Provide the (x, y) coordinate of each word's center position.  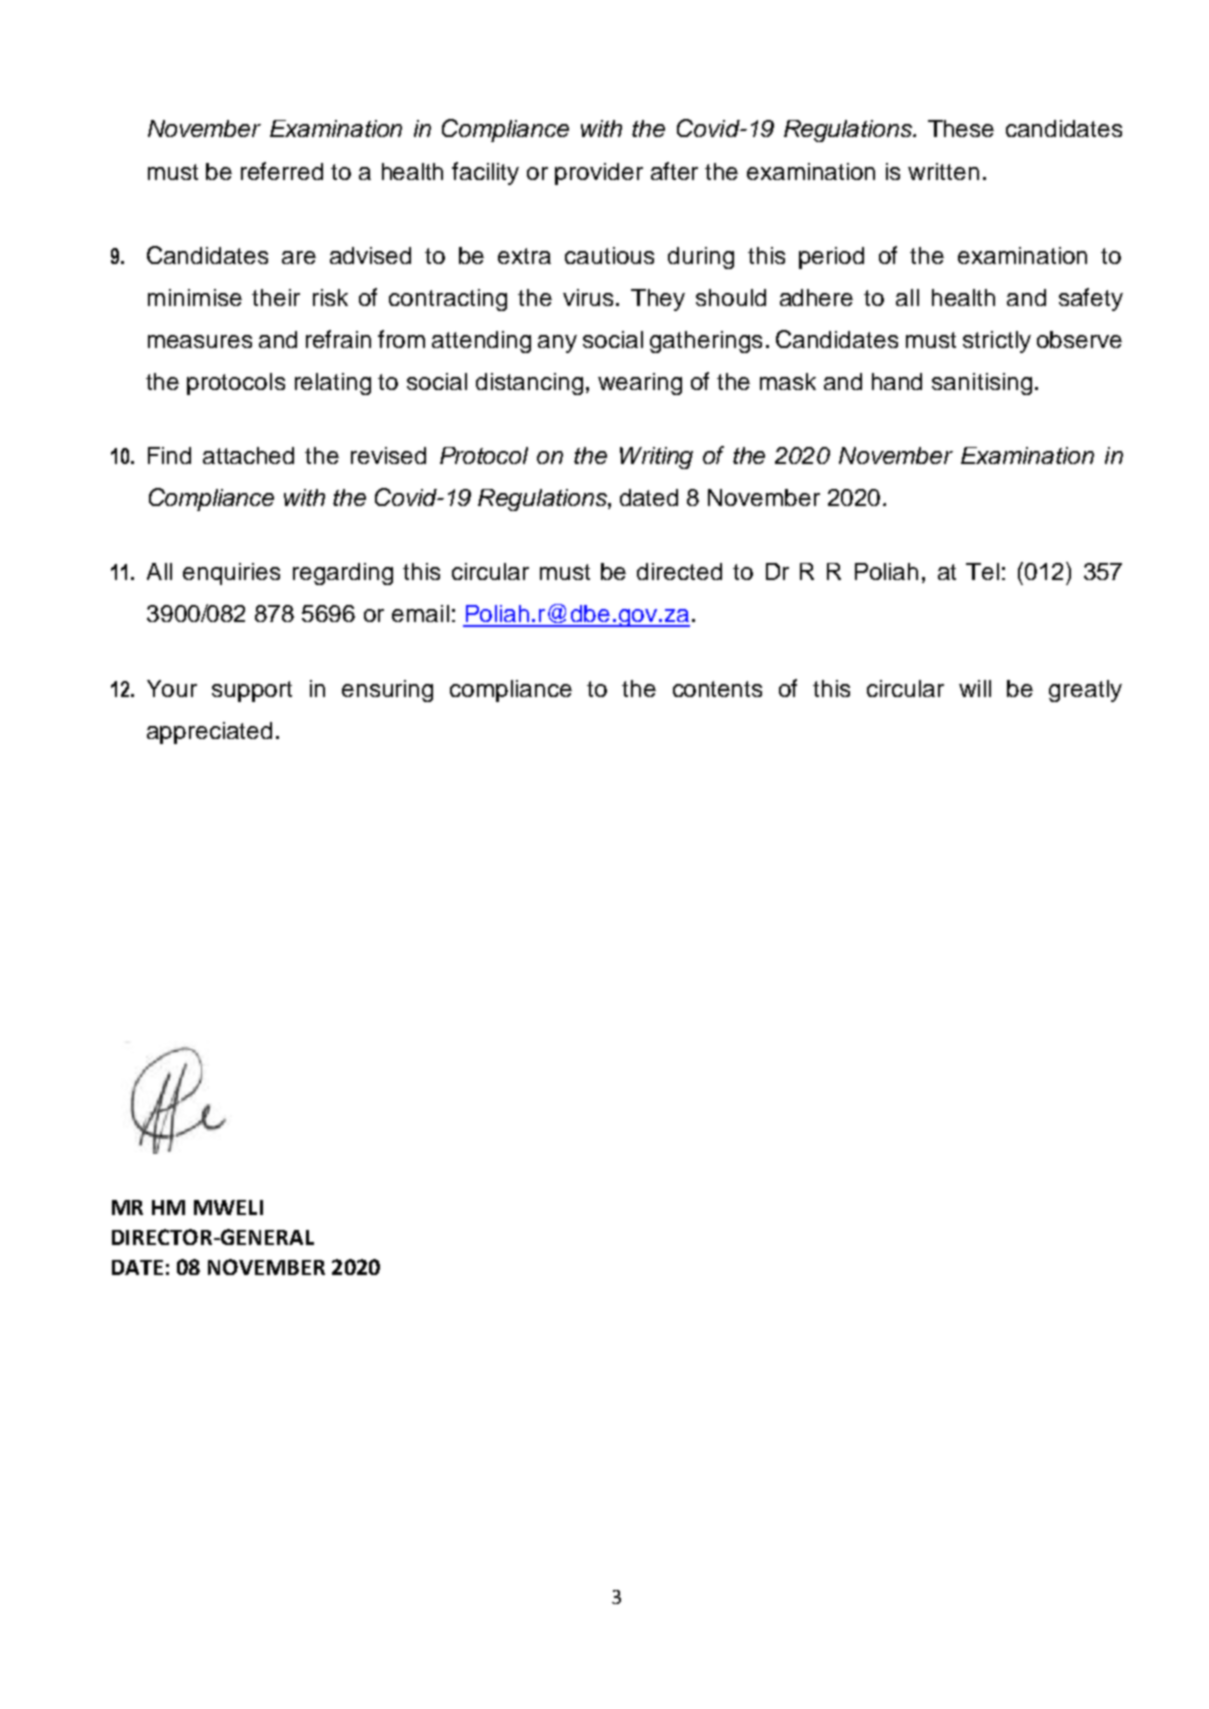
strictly (997, 342)
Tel (982, 571)
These (961, 128)
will (975, 688)
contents (717, 689)
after (674, 171)
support (252, 691)
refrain (338, 339)
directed (679, 571)
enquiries (231, 574)
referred (282, 171)
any (557, 344)
